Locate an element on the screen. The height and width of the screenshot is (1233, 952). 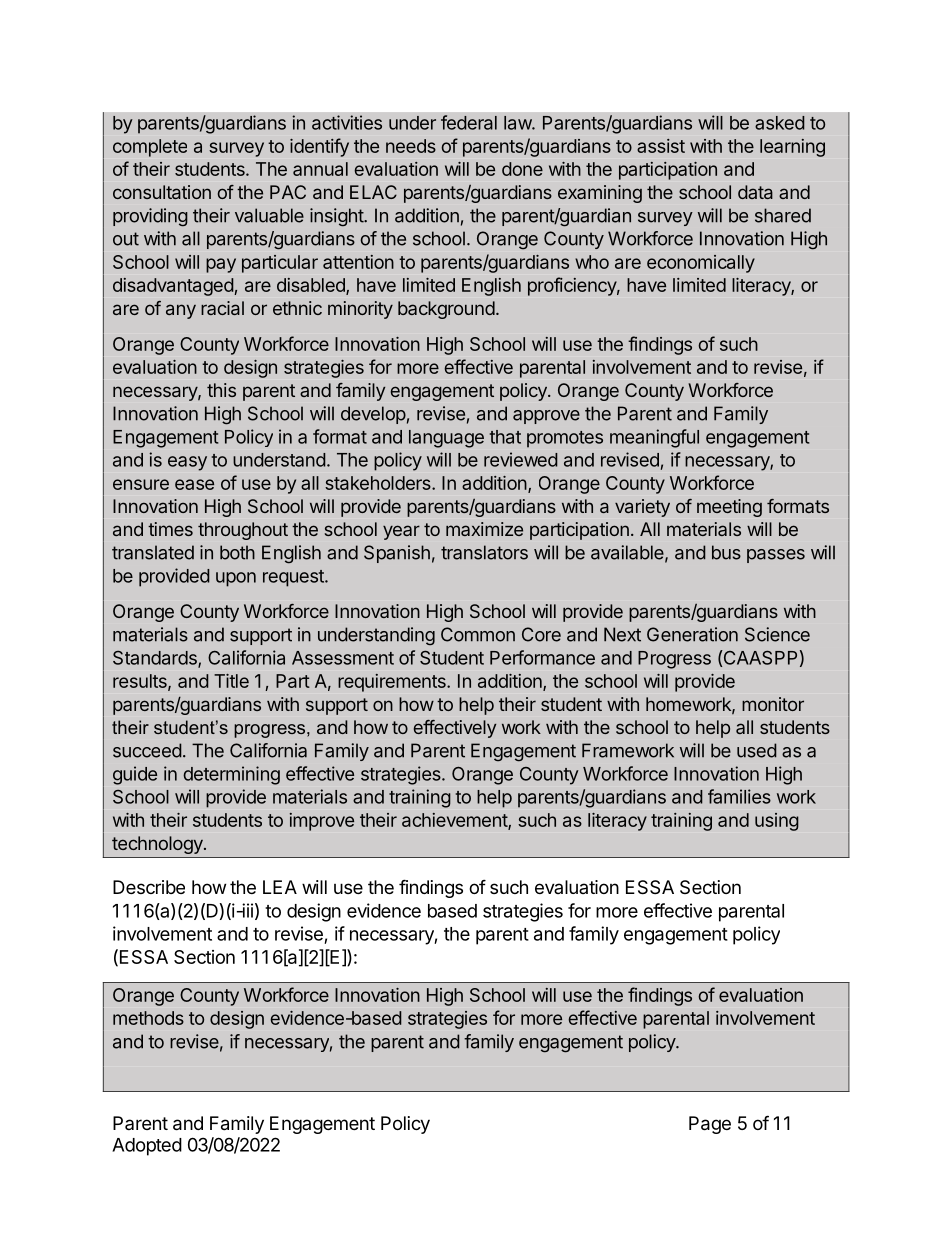
assist is located at coordinates (661, 146).
